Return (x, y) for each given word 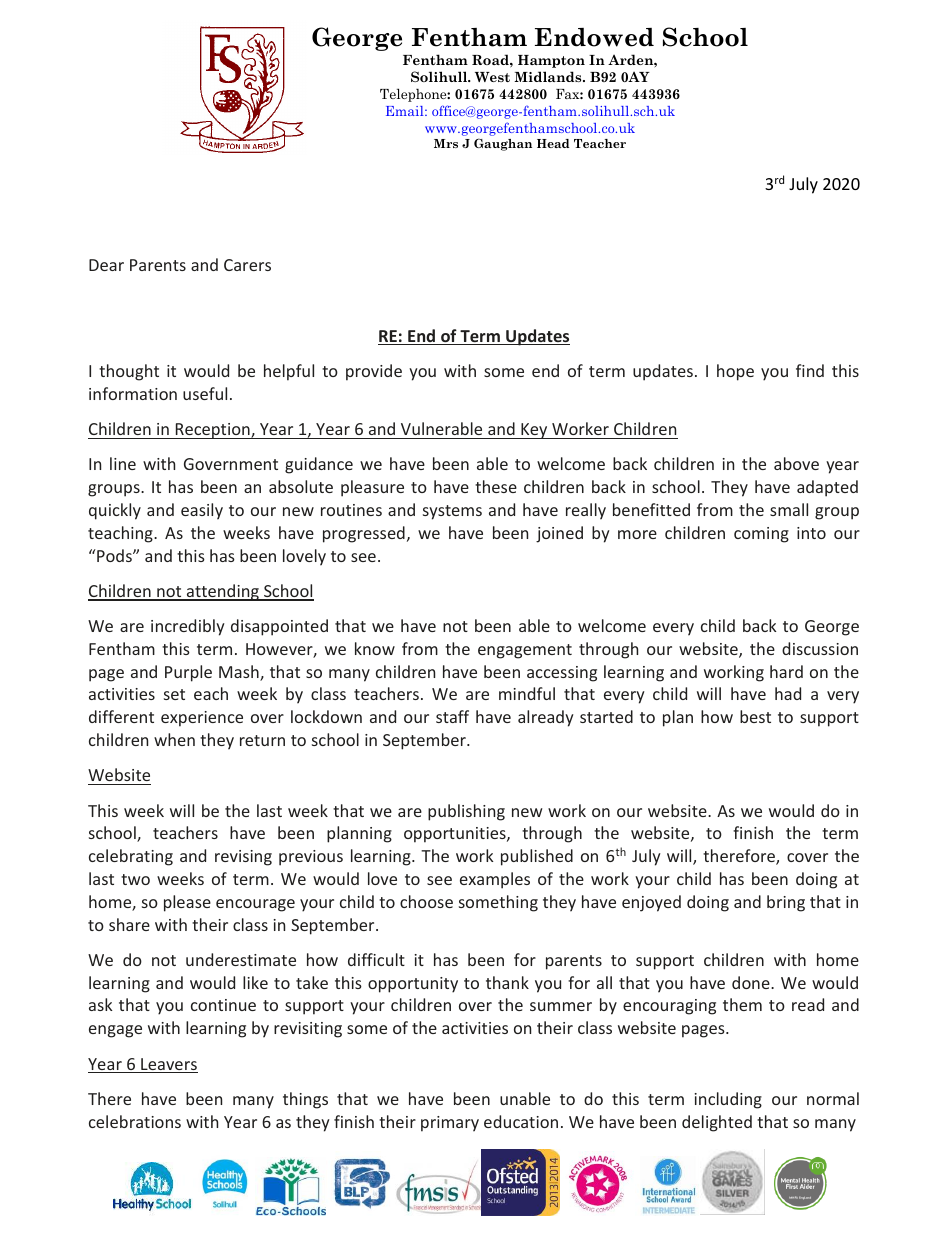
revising (243, 858)
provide (374, 372)
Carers (247, 265)
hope (735, 372)
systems (452, 512)
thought (129, 372)
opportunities (456, 835)
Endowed (594, 37)
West (492, 77)
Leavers (168, 1065)
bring (786, 903)
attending (223, 592)
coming (761, 535)
